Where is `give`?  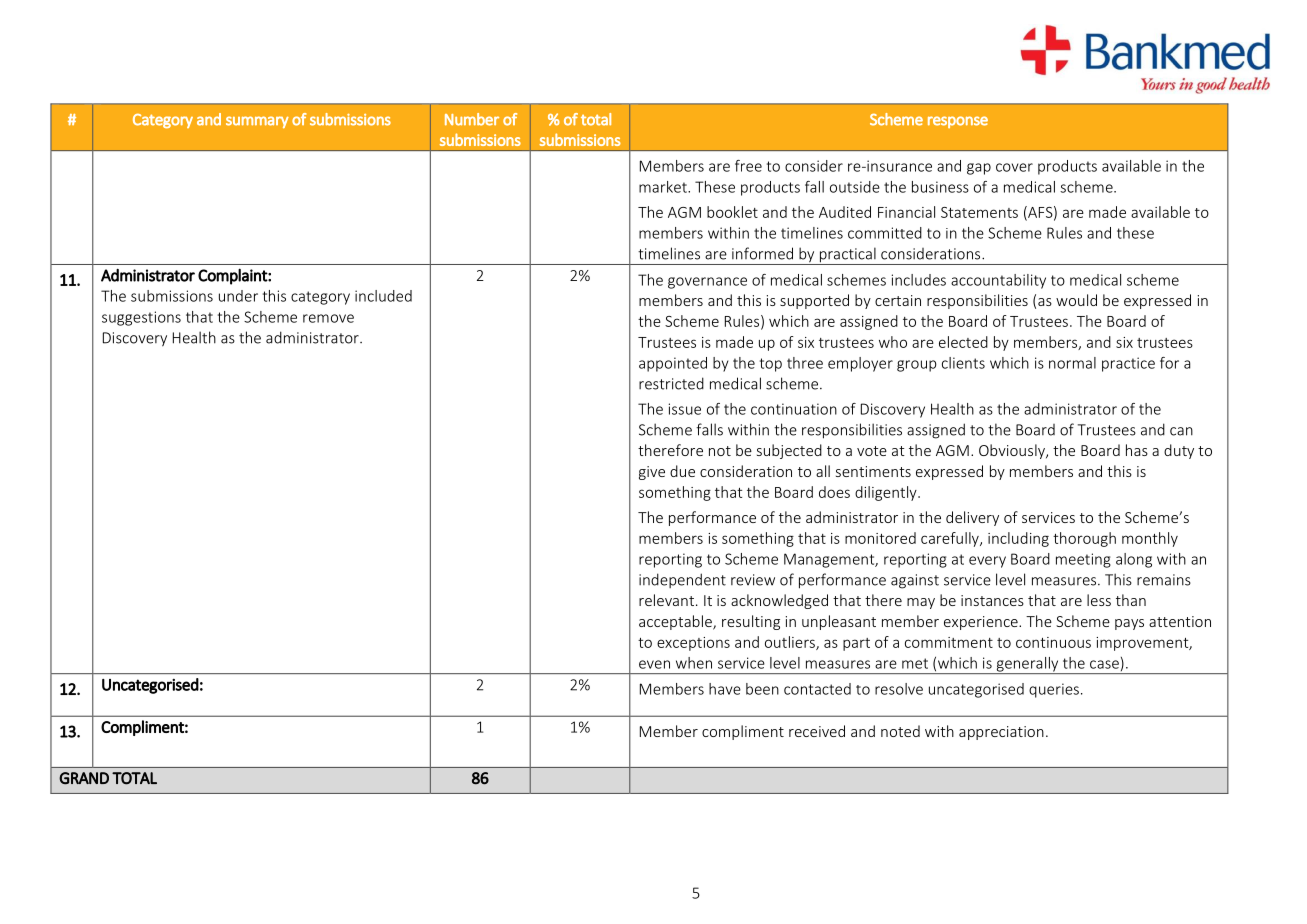 give is located at coordinates (652, 473).
